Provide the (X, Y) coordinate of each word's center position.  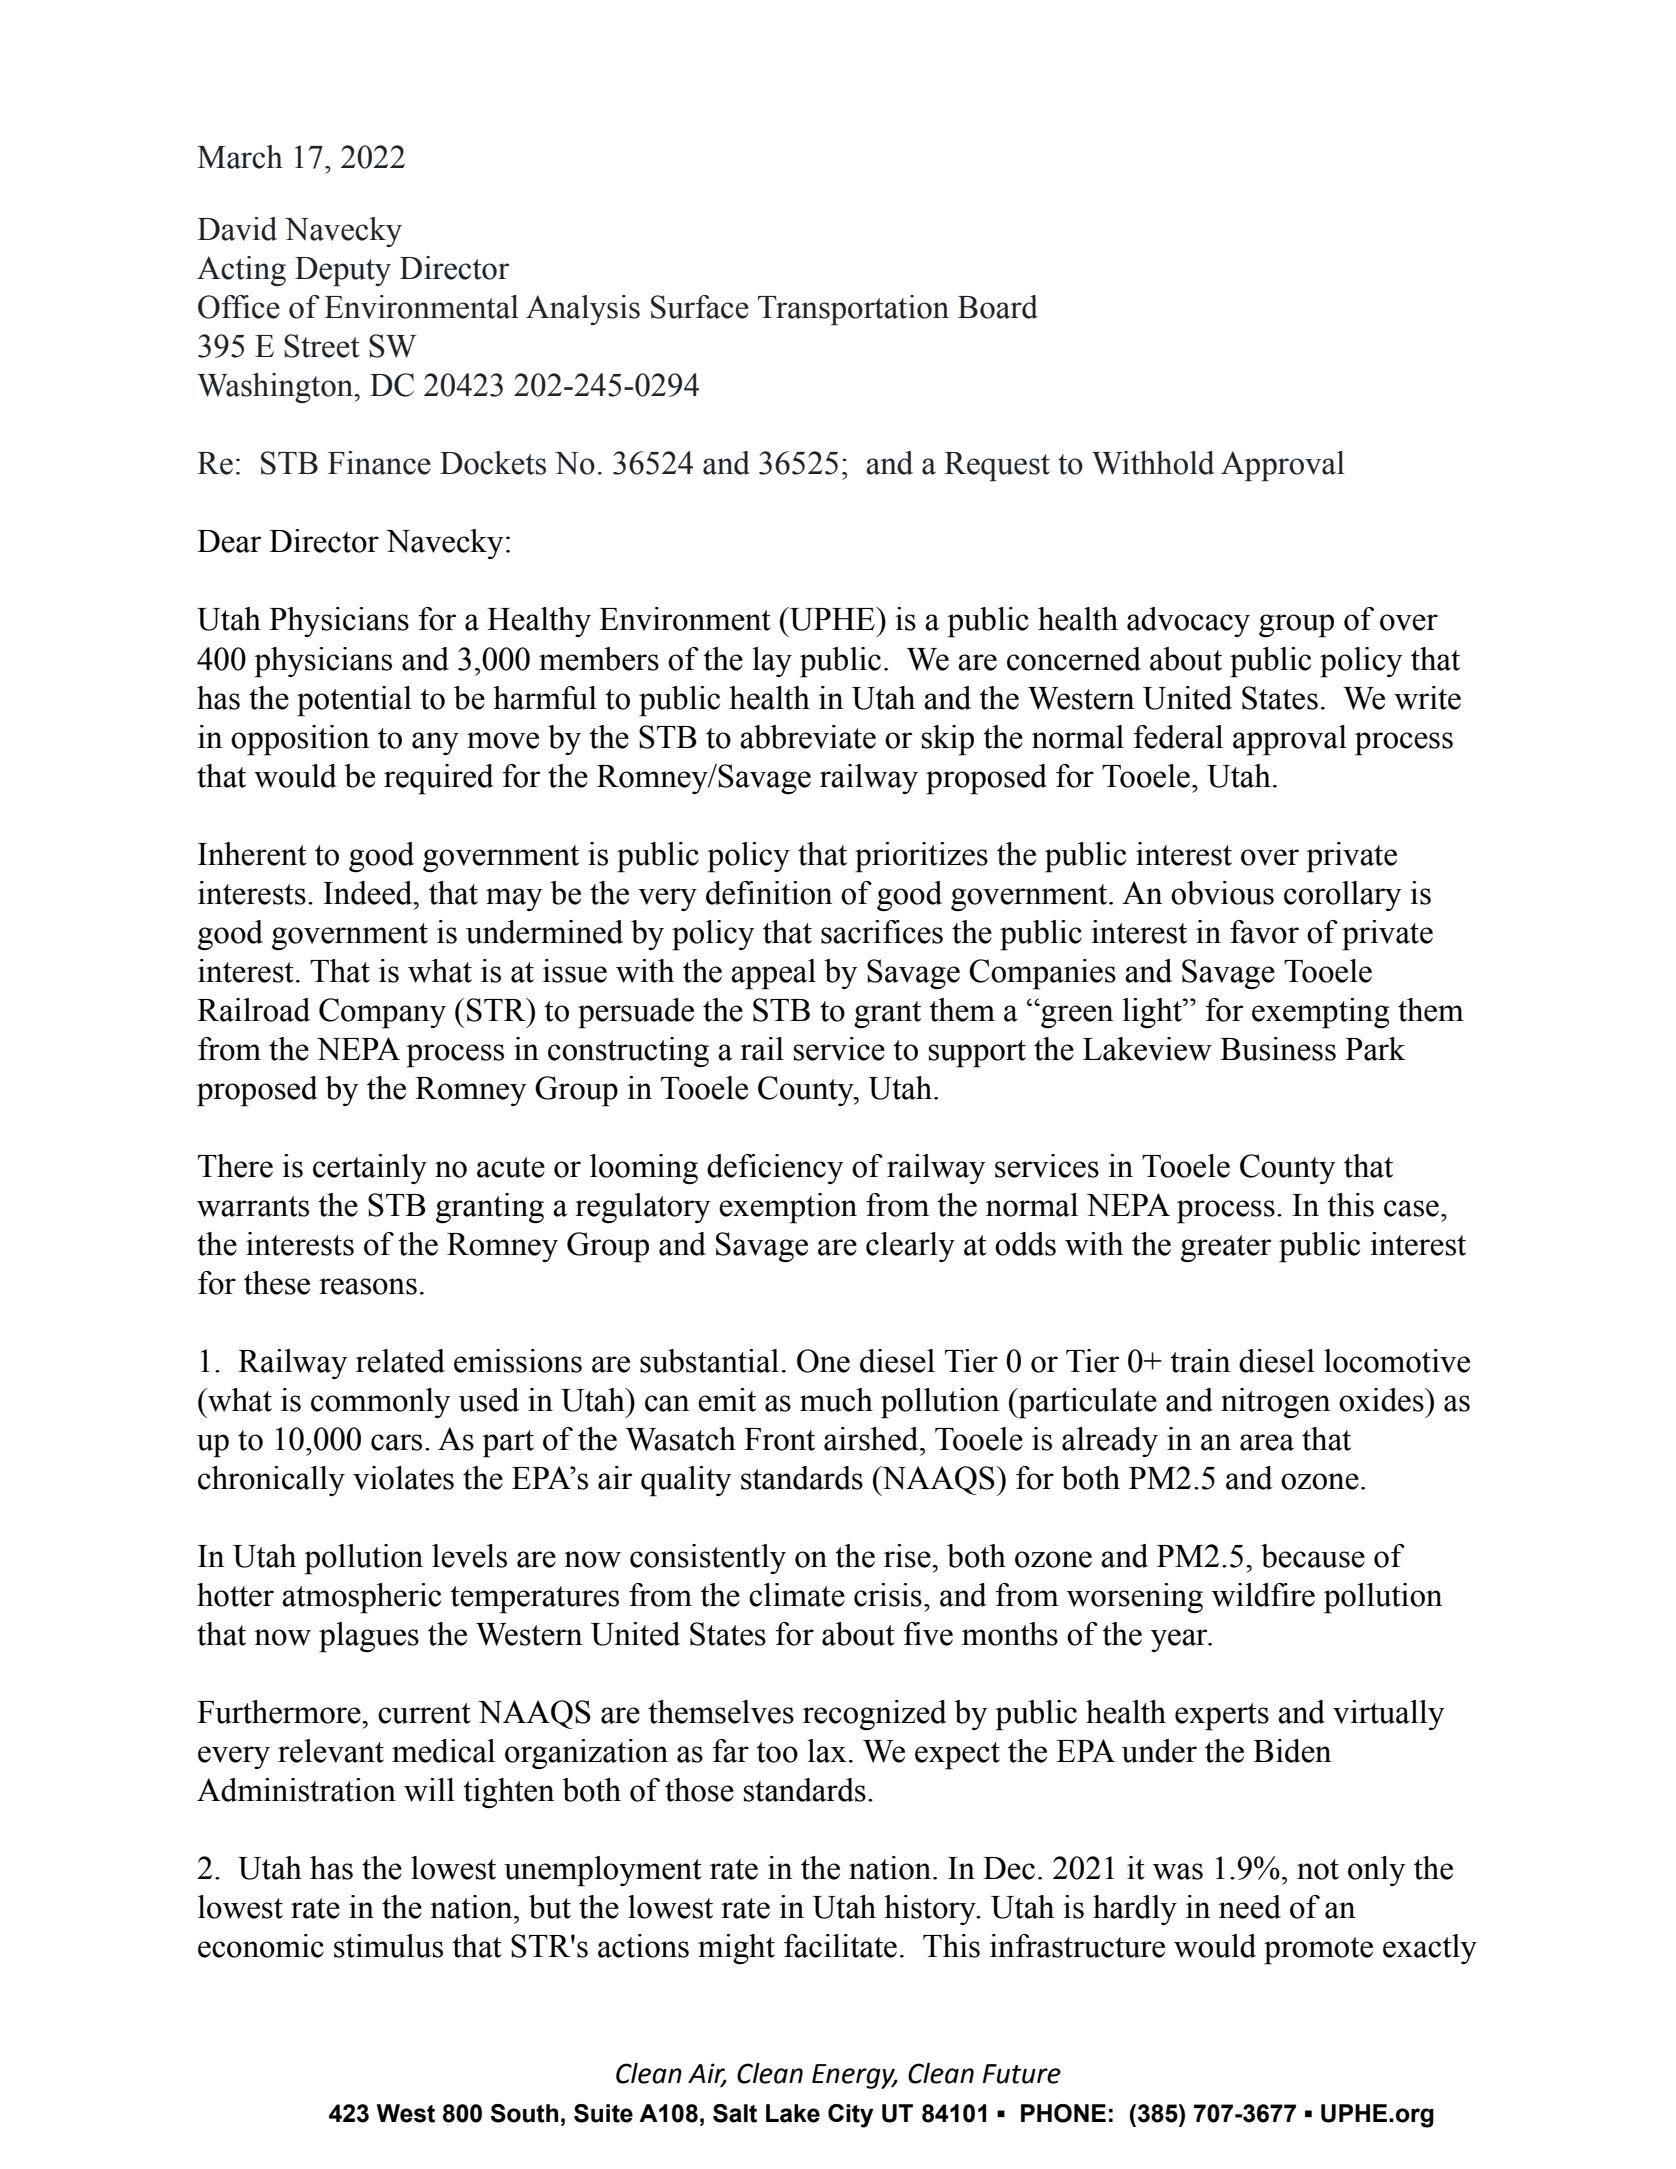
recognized (875, 1715)
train (1200, 1361)
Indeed (369, 893)
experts (1222, 1717)
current (424, 1713)
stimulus (388, 1946)
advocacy (1188, 622)
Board (998, 307)
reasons (368, 1286)
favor (1264, 932)
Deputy (343, 272)
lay (772, 662)
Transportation (853, 310)
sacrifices (882, 932)
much (836, 1400)
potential (354, 701)
